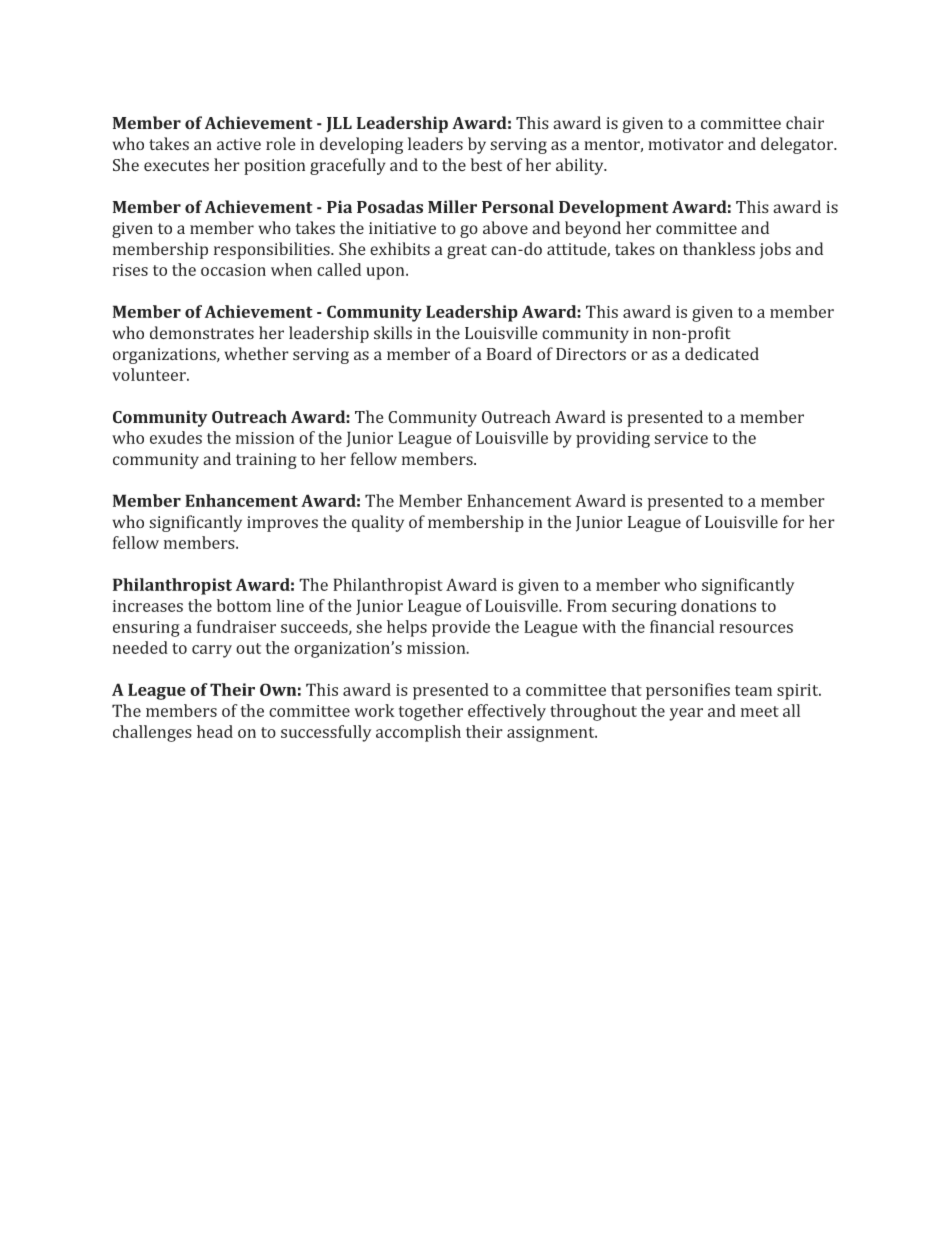  What do you see at coordinates (613, 439) in the image?
I see `providing` at bounding box center [613, 439].
